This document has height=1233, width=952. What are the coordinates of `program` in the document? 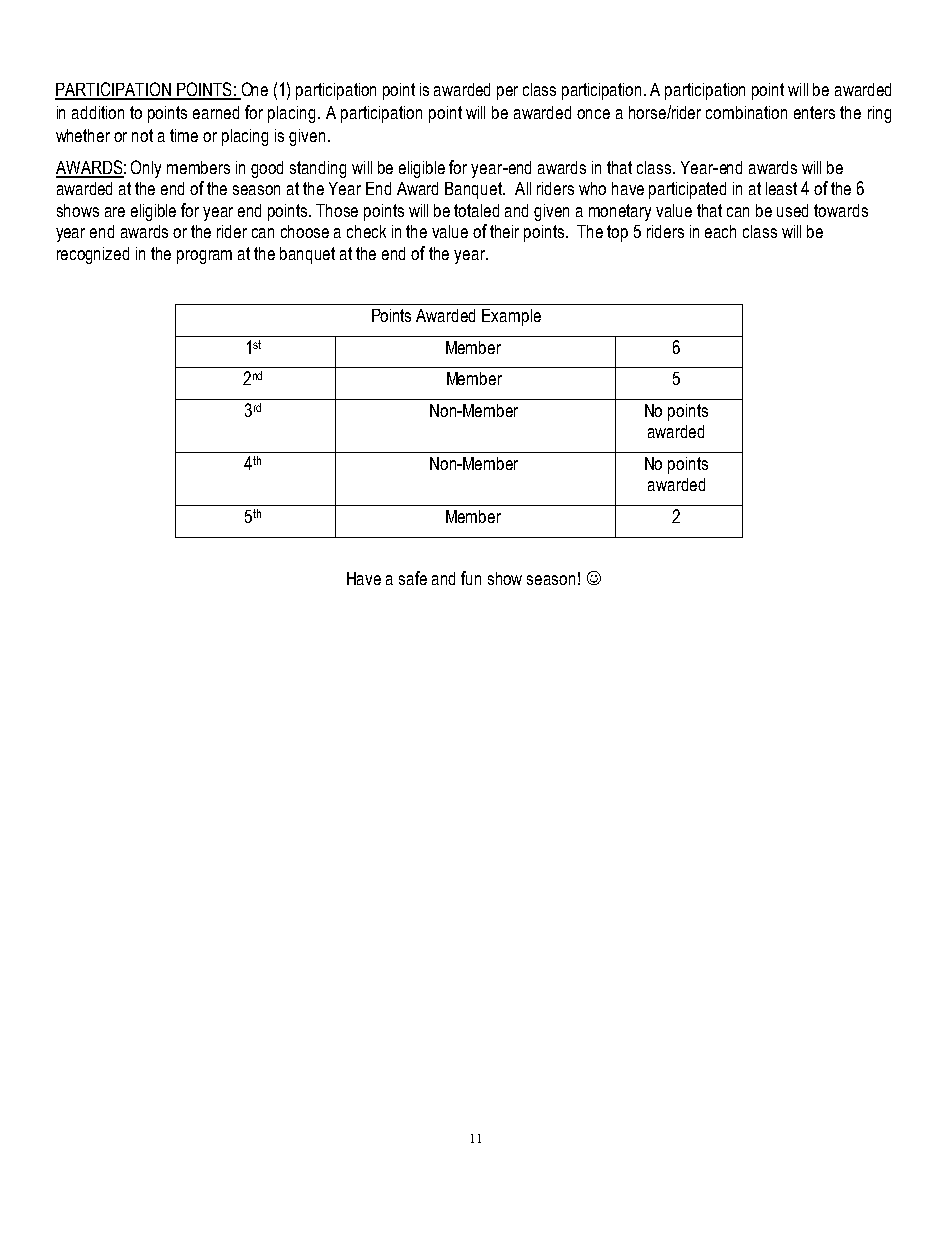 It's located at (204, 257).
